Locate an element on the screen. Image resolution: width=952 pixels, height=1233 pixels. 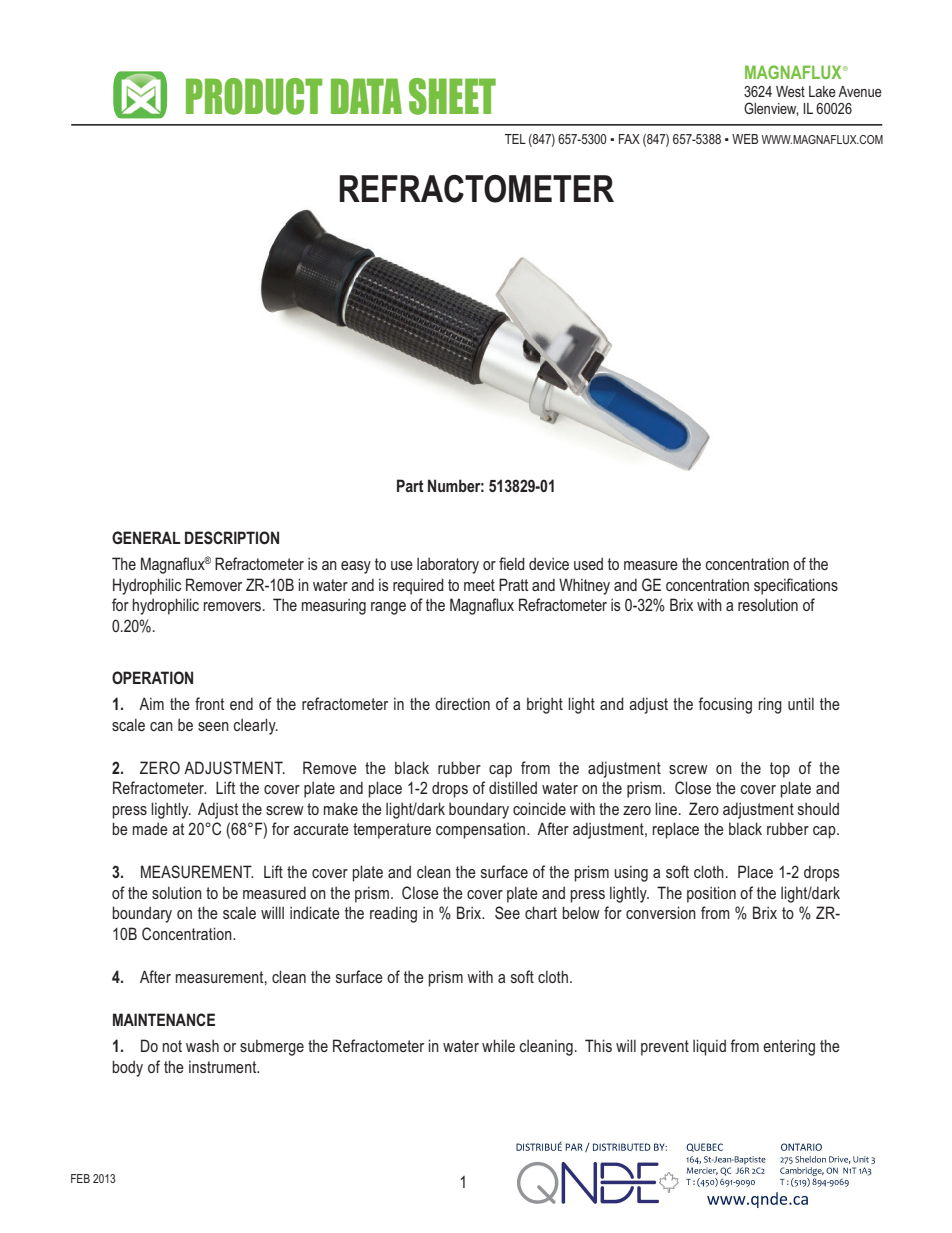
OPERATION is located at coordinates (152, 677).
